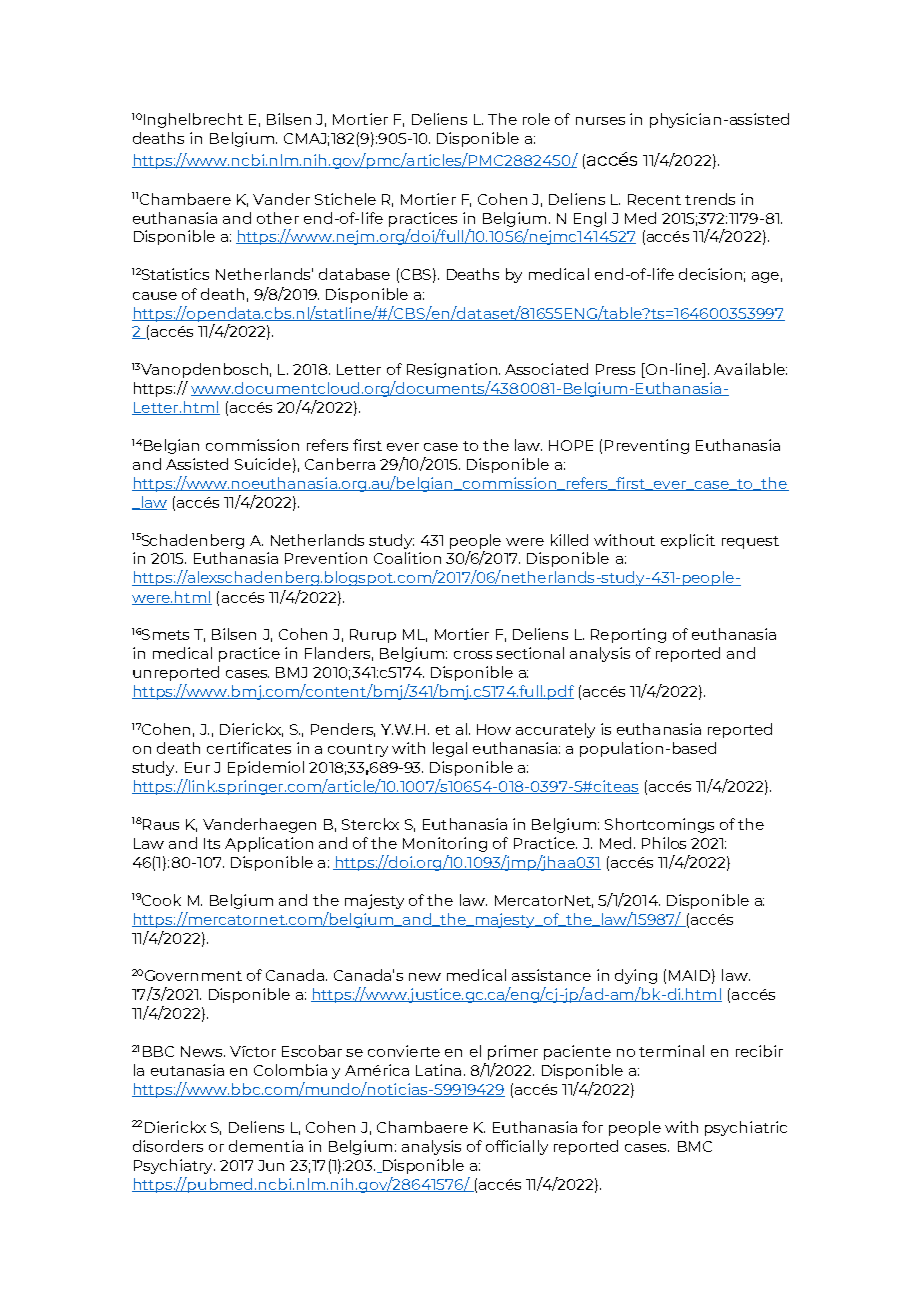 The height and width of the screenshot is (1308, 924). What do you see at coordinates (628, 635) in the screenshot?
I see `Reporting` at bounding box center [628, 635].
